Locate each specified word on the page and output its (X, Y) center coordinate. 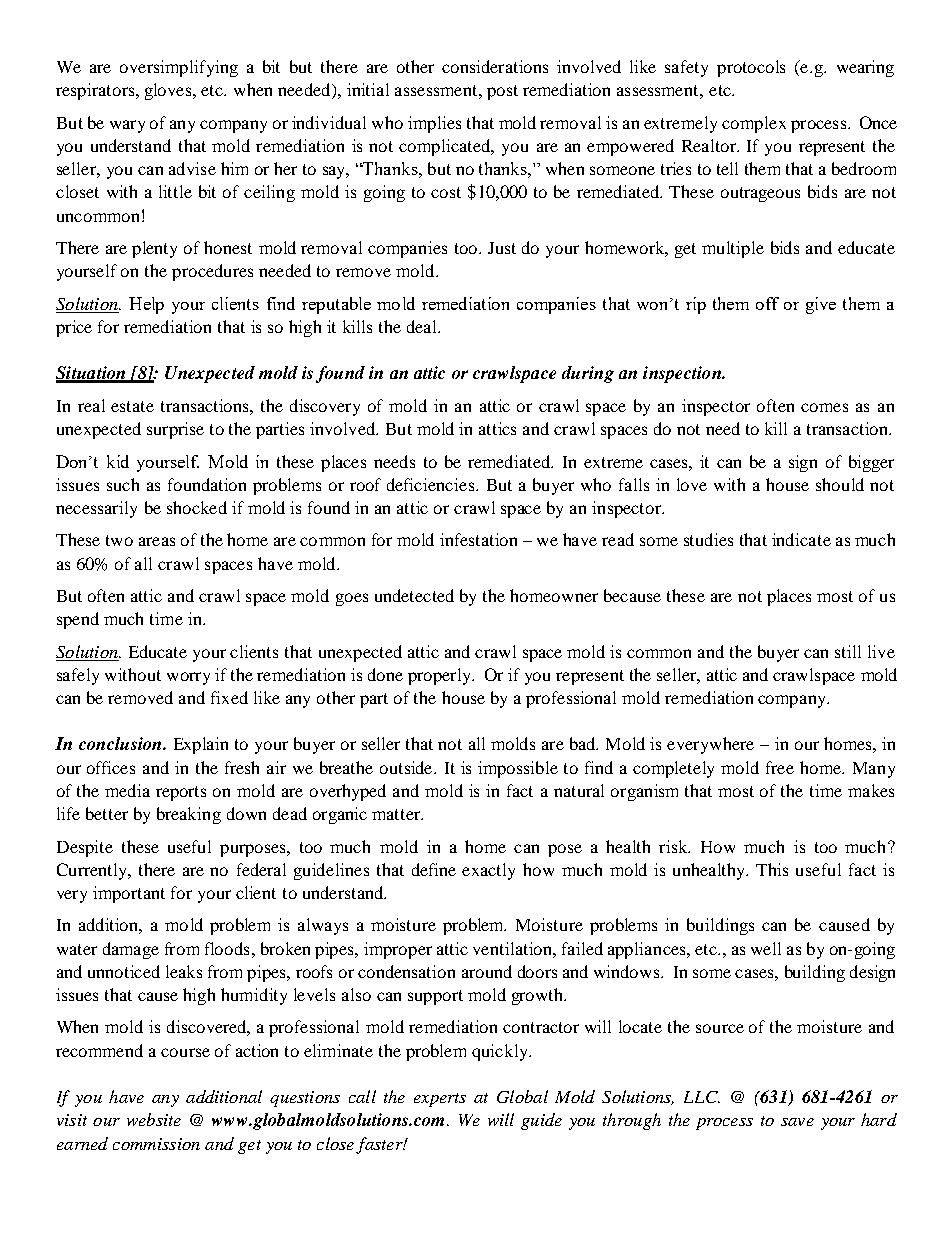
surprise (175, 430)
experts (440, 1100)
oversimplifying (179, 68)
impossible (518, 769)
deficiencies (432, 484)
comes (824, 407)
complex (754, 124)
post (502, 92)
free (780, 767)
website (154, 1119)
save (797, 1122)
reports (181, 793)
